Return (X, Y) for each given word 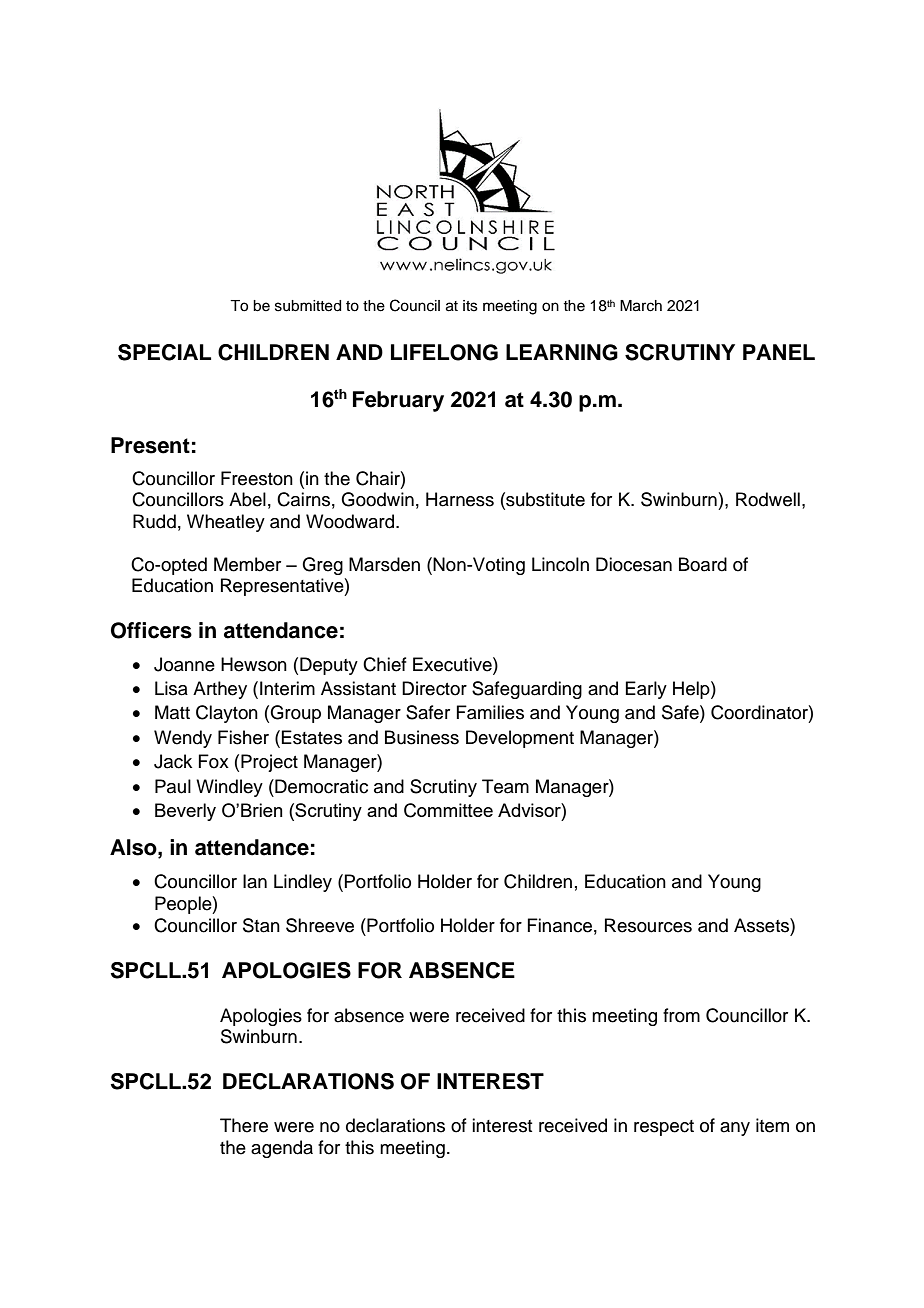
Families (490, 712)
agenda (282, 1149)
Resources (648, 925)
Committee (448, 810)
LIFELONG (444, 352)
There (244, 1125)
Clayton (227, 714)
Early (646, 690)
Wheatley (226, 523)
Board (703, 564)
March (641, 306)
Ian (255, 881)
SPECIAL (164, 352)
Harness (460, 499)
